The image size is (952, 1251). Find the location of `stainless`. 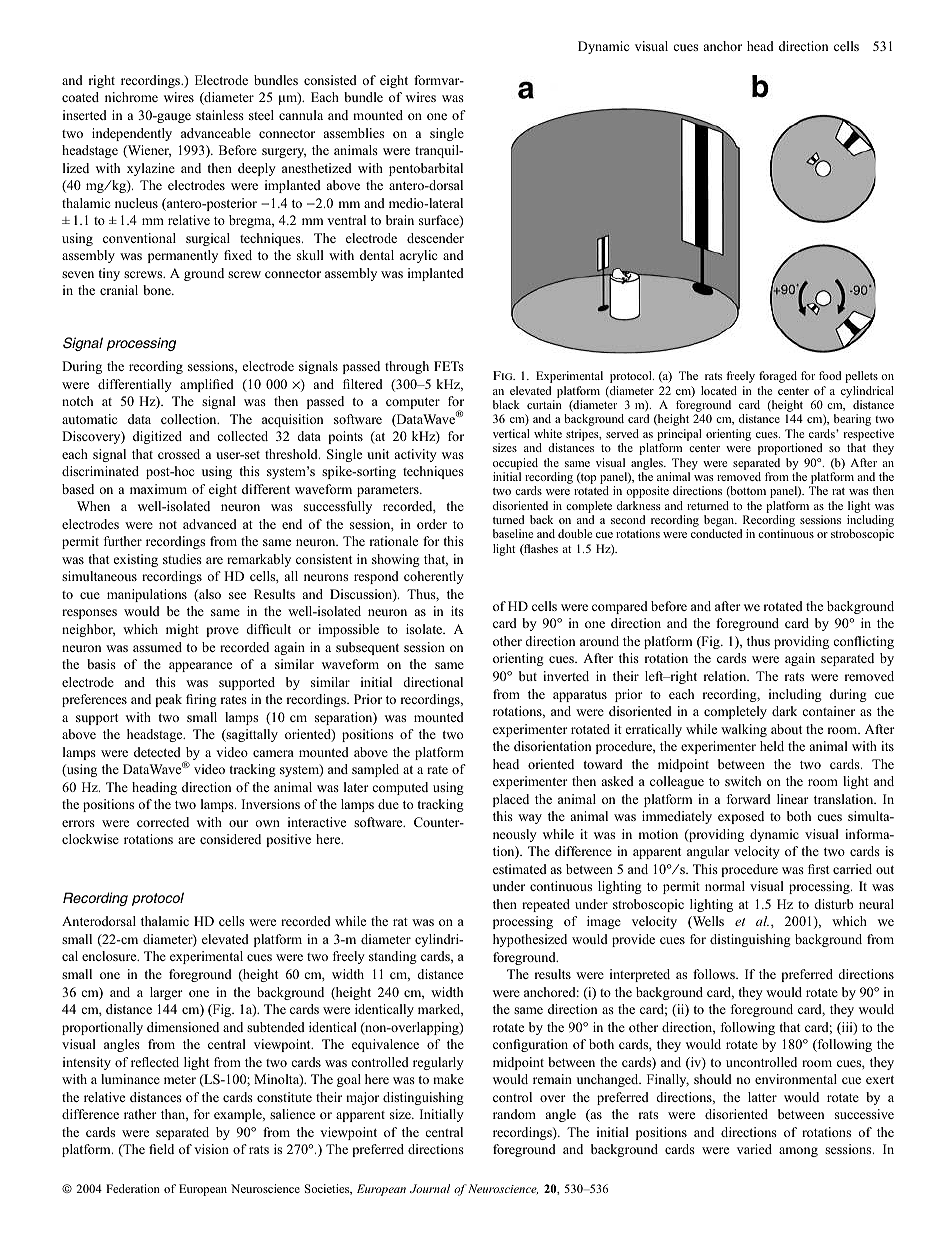

stainless is located at coordinates (220, 115).
